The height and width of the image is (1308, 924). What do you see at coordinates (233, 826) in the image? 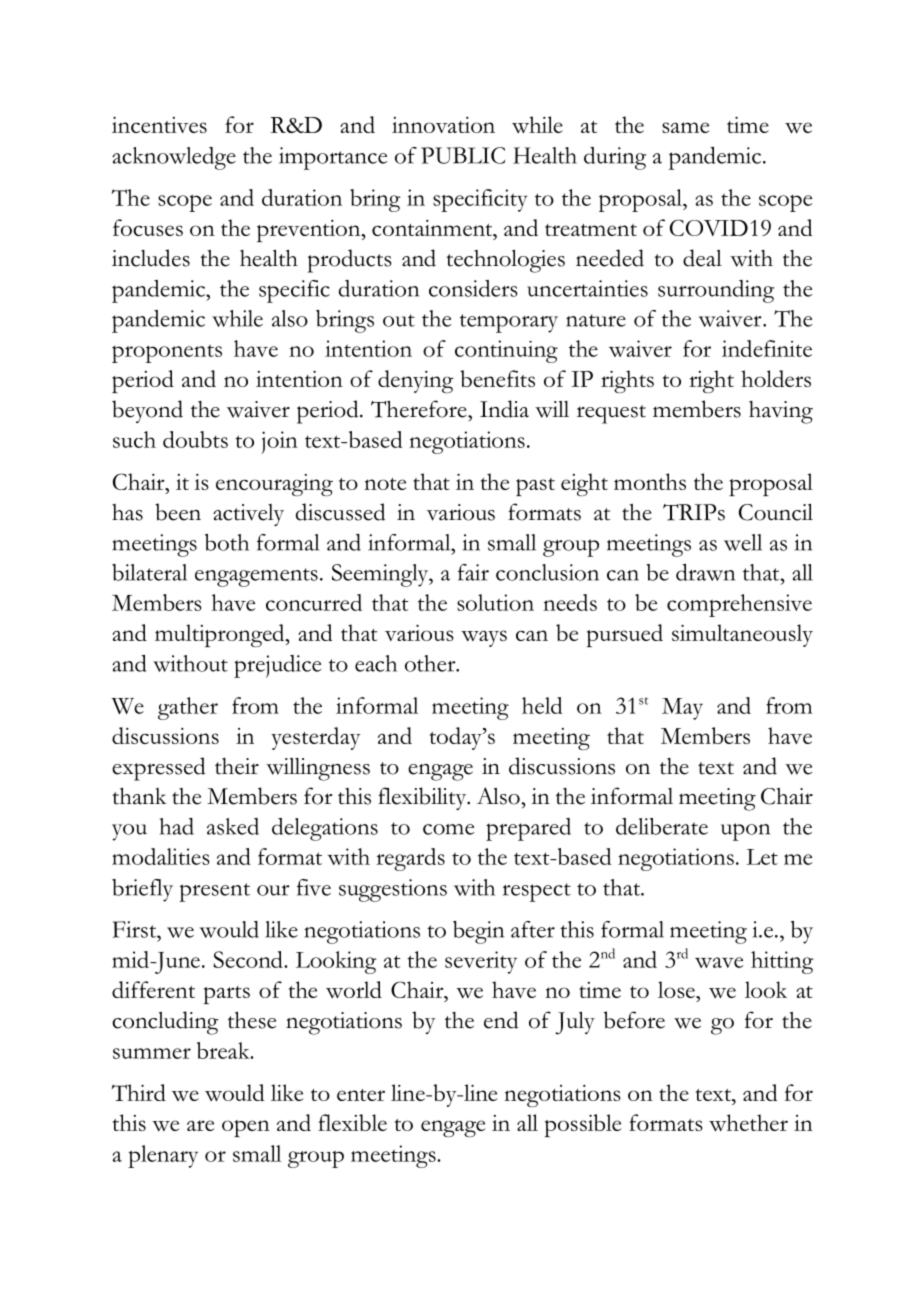
I see `asked` at bounding box center [233, 826].
